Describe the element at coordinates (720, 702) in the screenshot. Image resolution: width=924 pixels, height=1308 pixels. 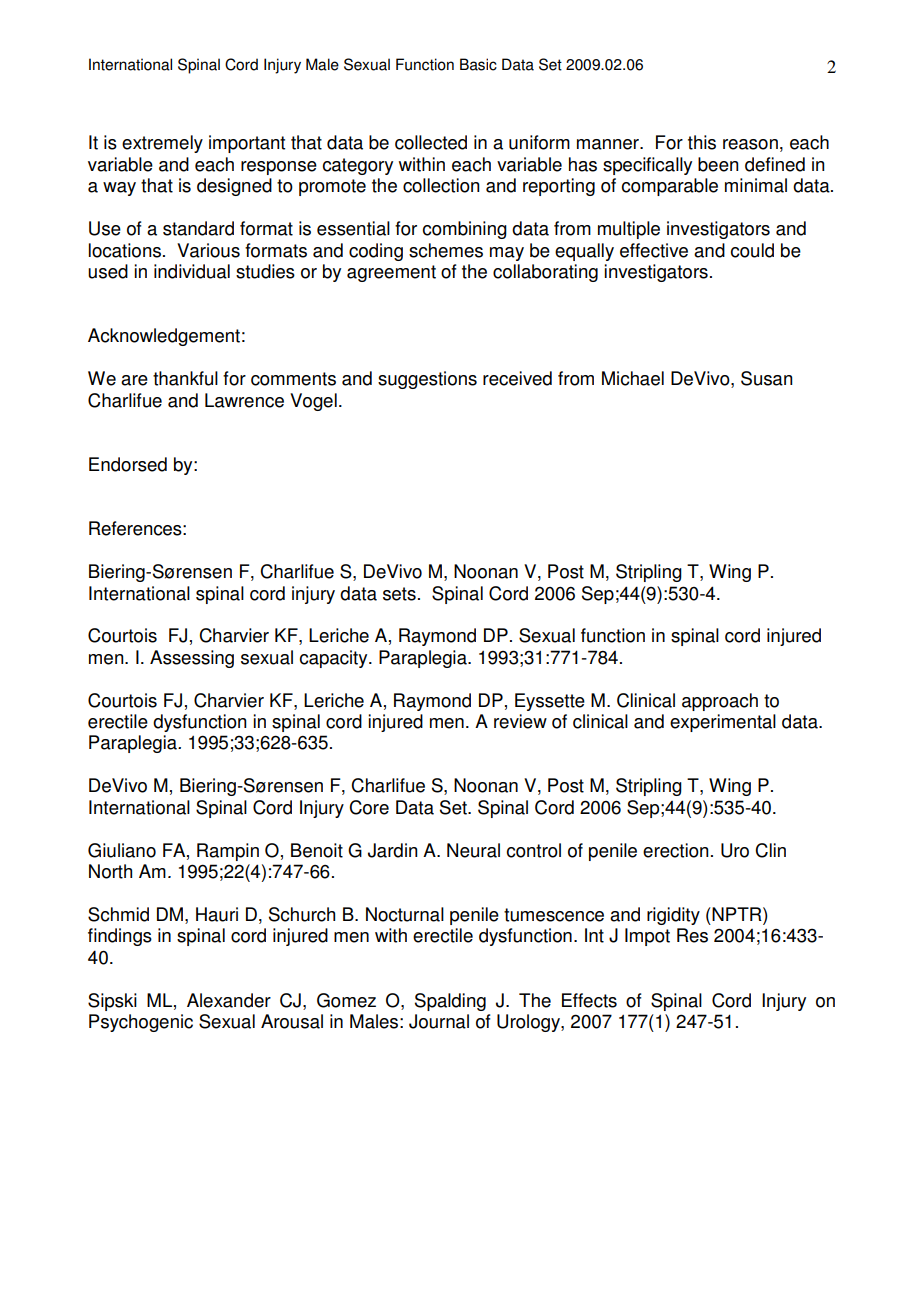
I see `approach` at that location.
